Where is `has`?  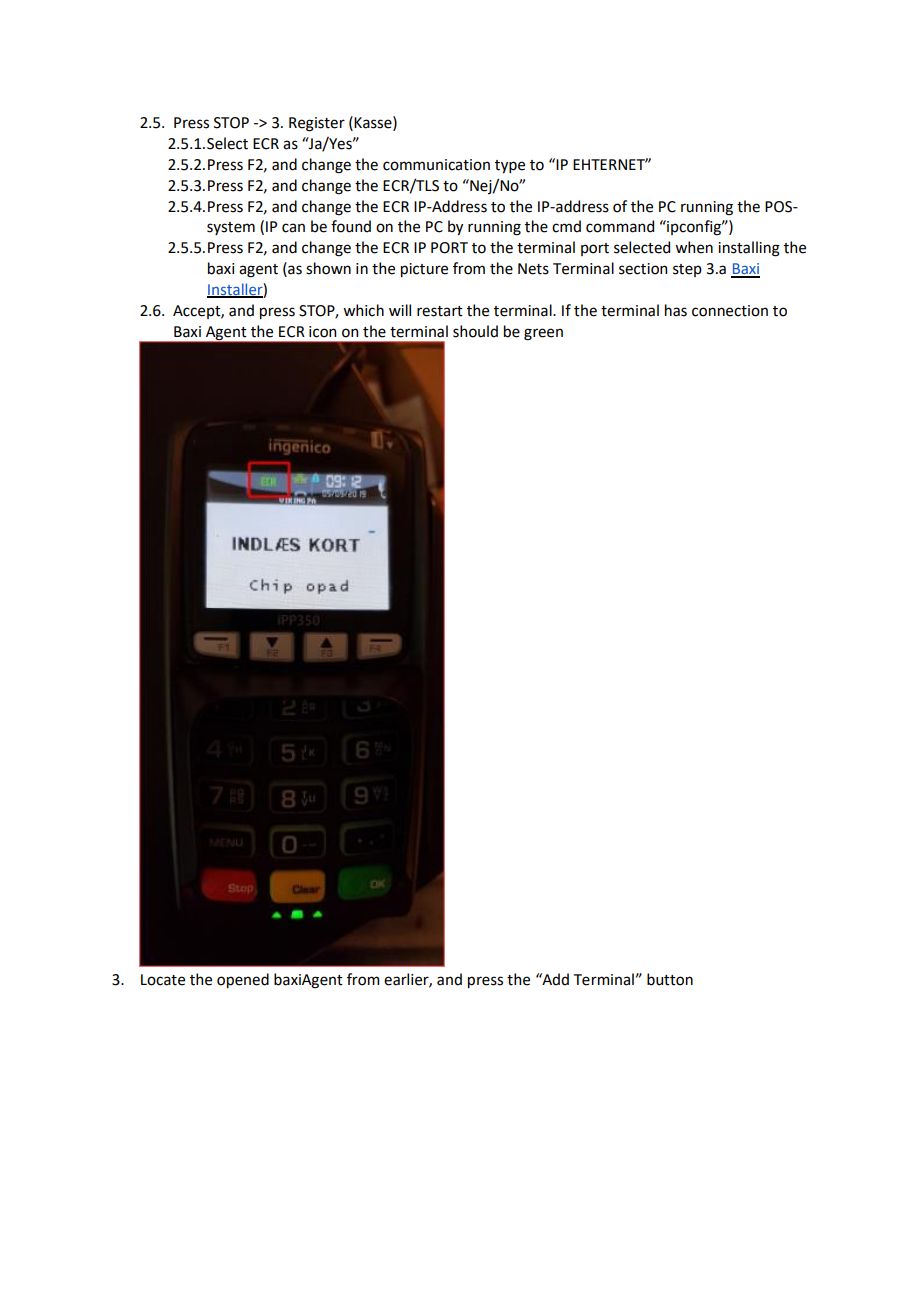
has is located at coordinates (676, 310).
